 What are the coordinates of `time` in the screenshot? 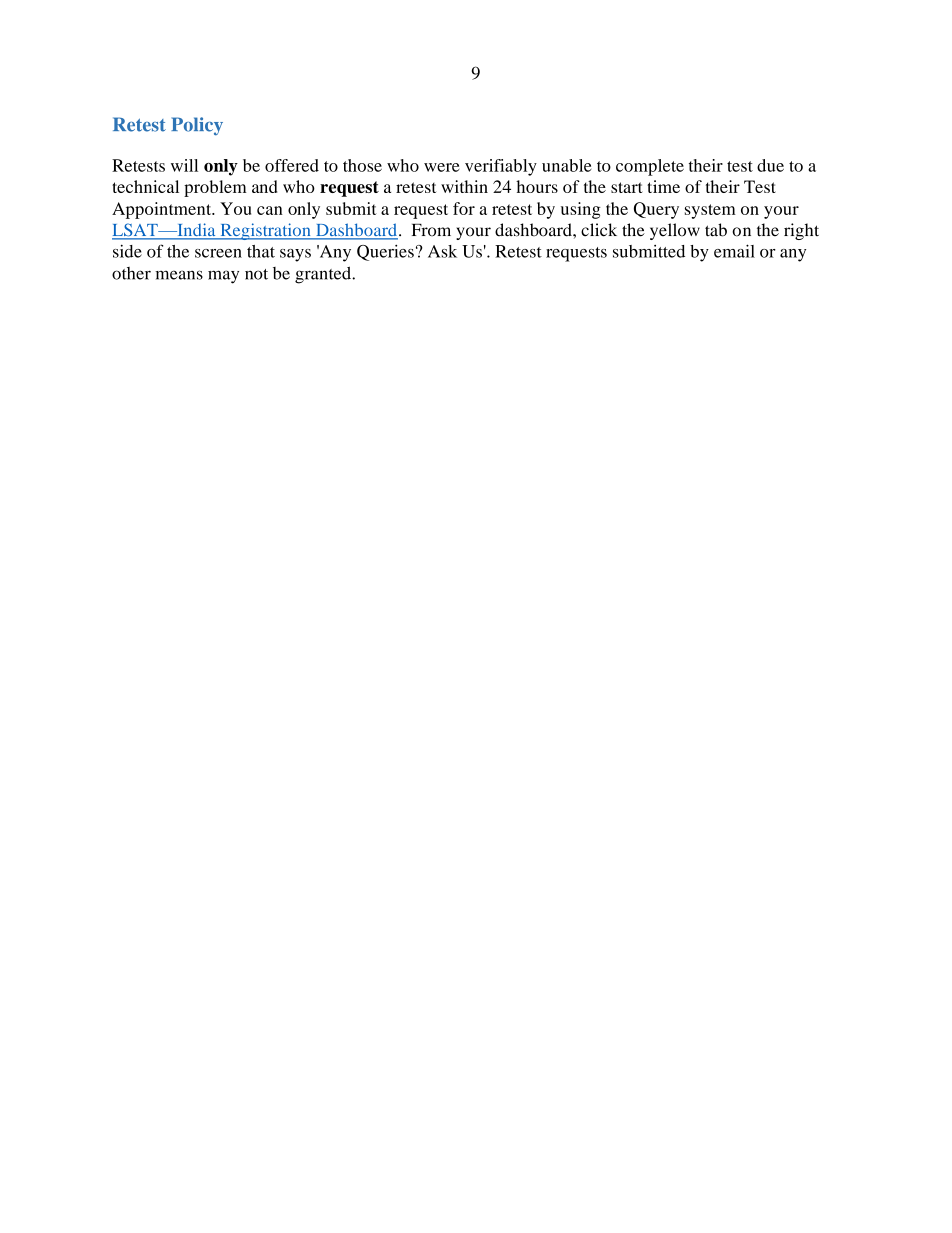 It's located at (663, 186).
